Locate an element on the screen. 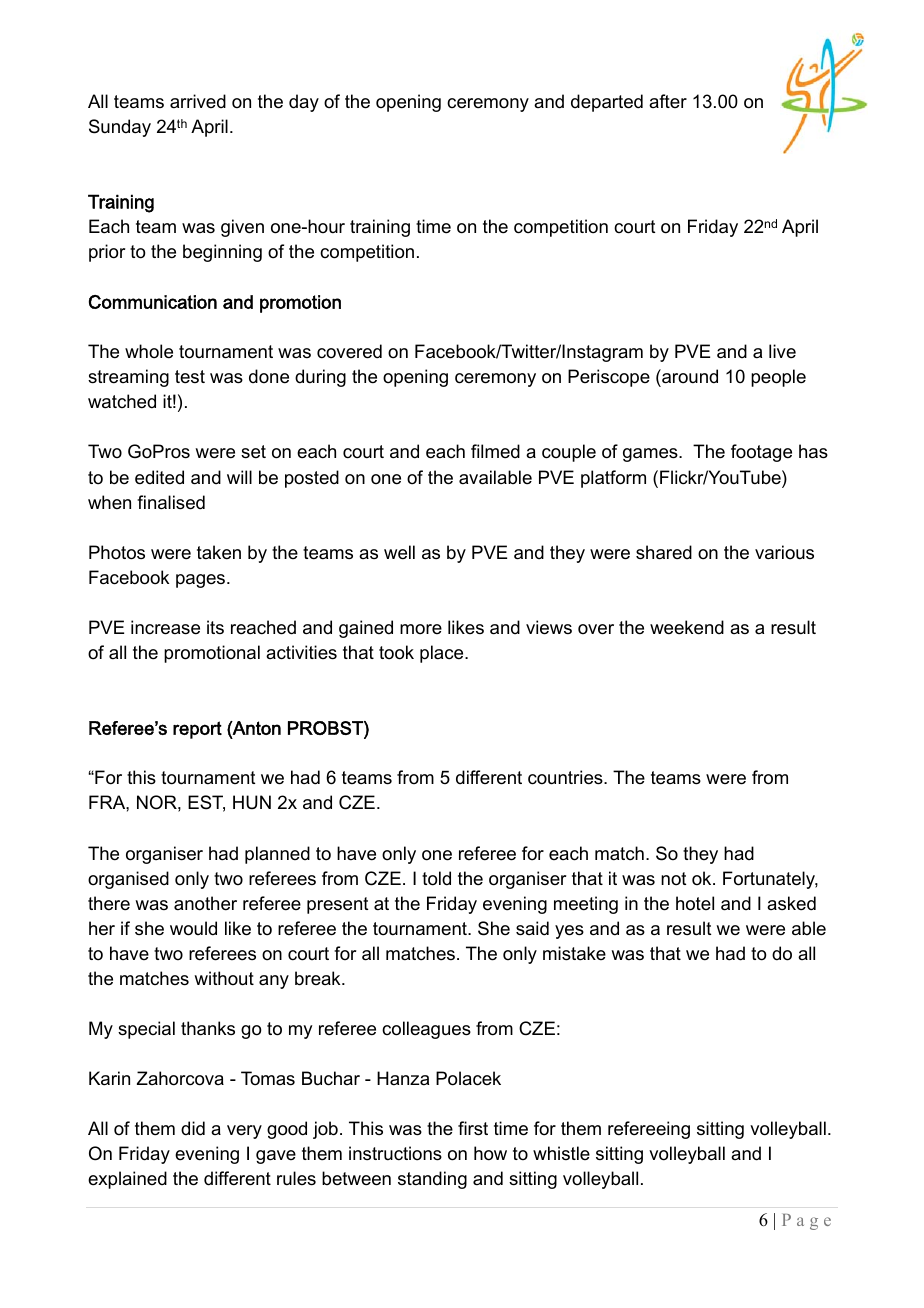 The image size is (924, 1308). its is located at coordinates (215, 627).
